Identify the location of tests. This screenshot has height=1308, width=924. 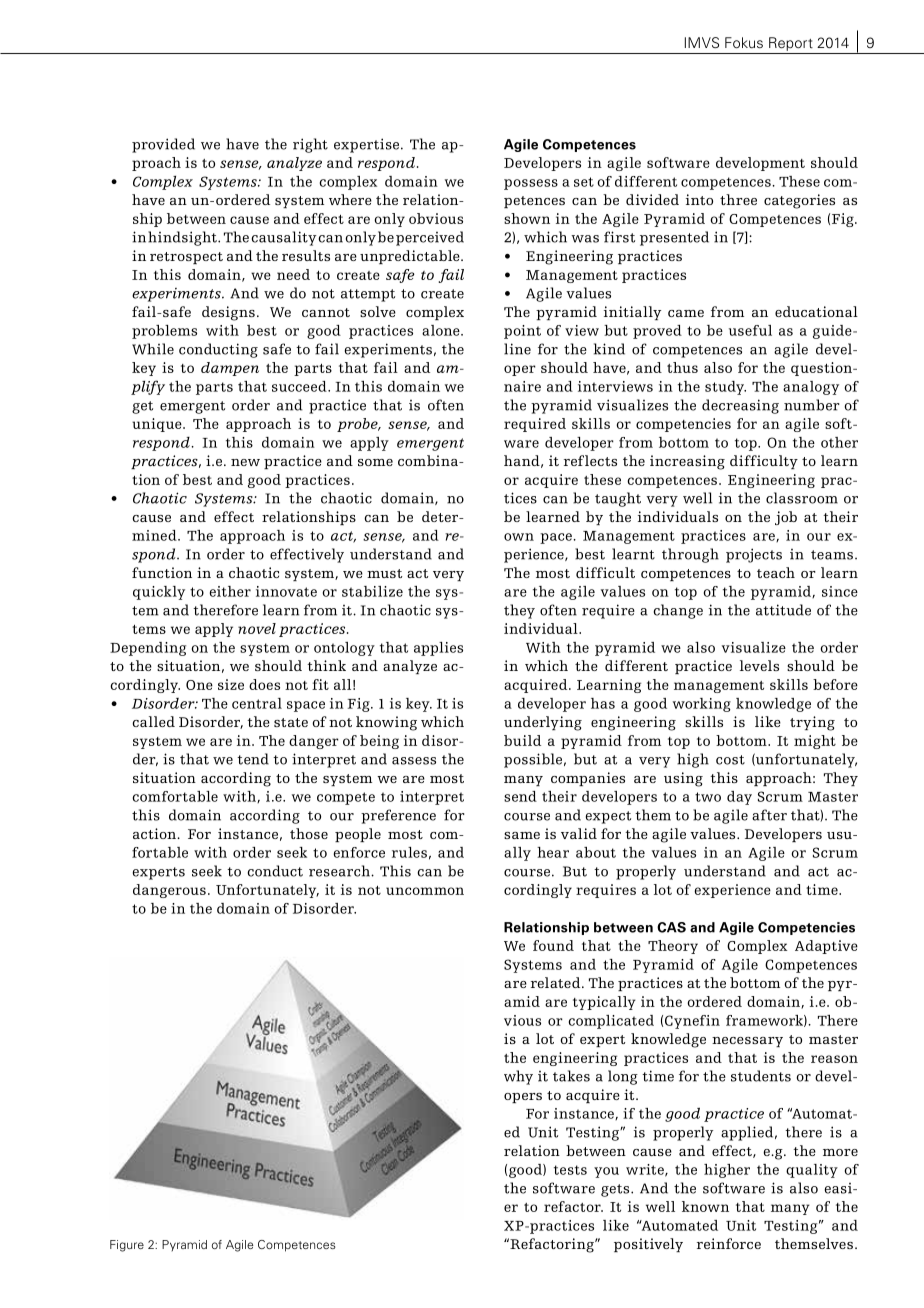
(570, 1170).
